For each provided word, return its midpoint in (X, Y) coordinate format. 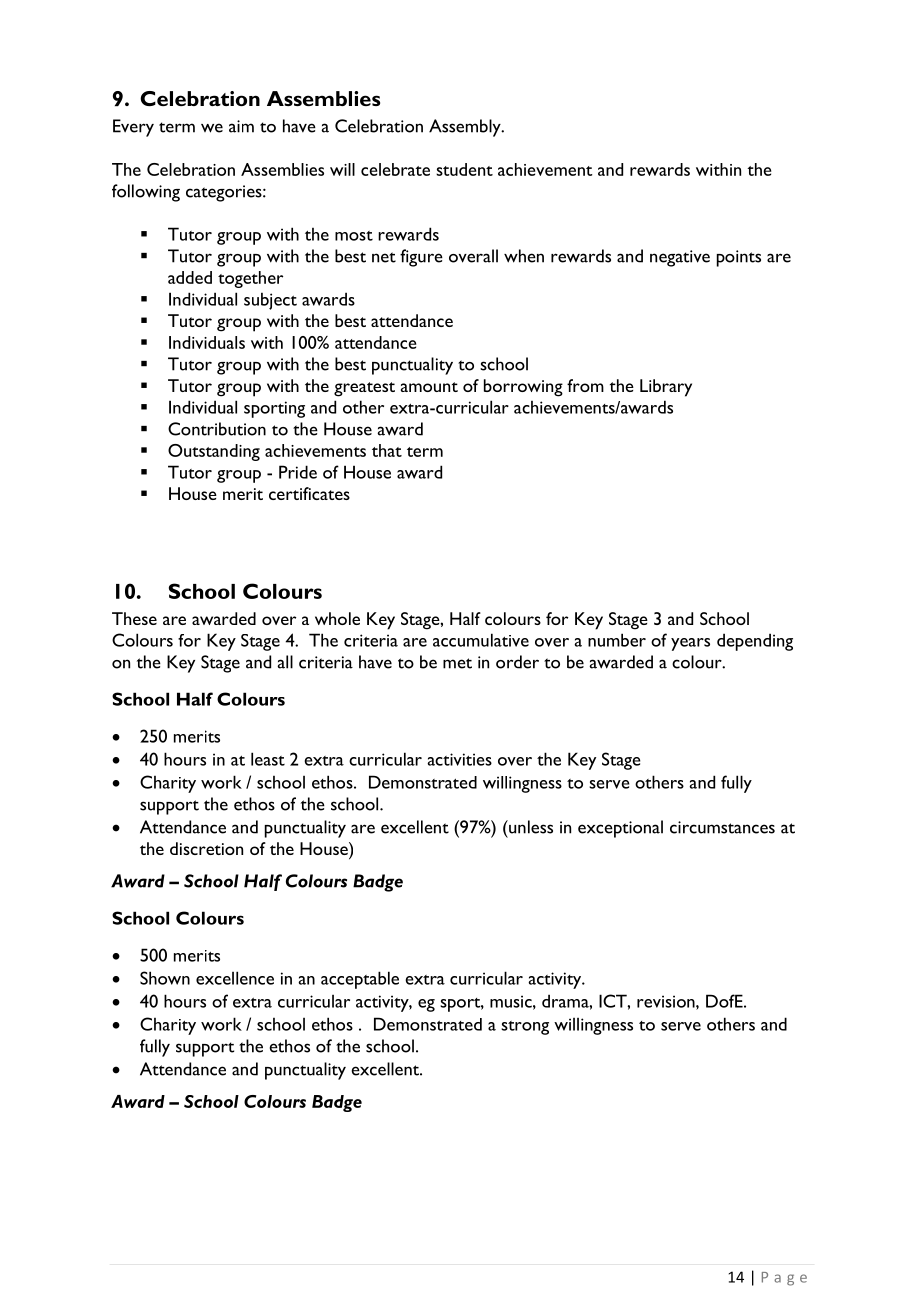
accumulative (481, 640)
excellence (235, 978)
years (690, 644)
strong (525, 1028)
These (134, 618)
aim (241, 126)
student (464, 169)
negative (680, 258)
